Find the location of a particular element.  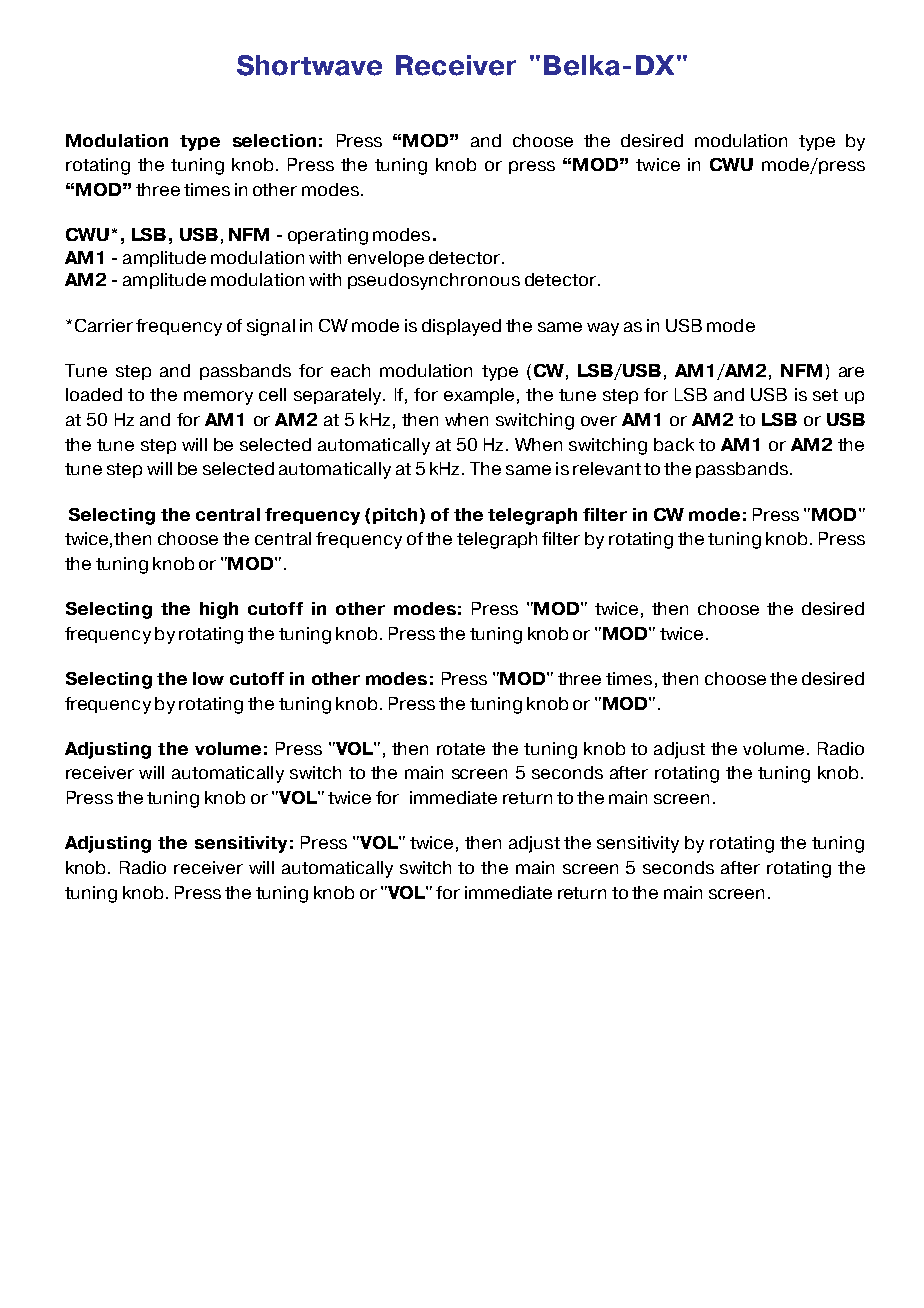

Shortwave is located at coordinates (309, 65).
